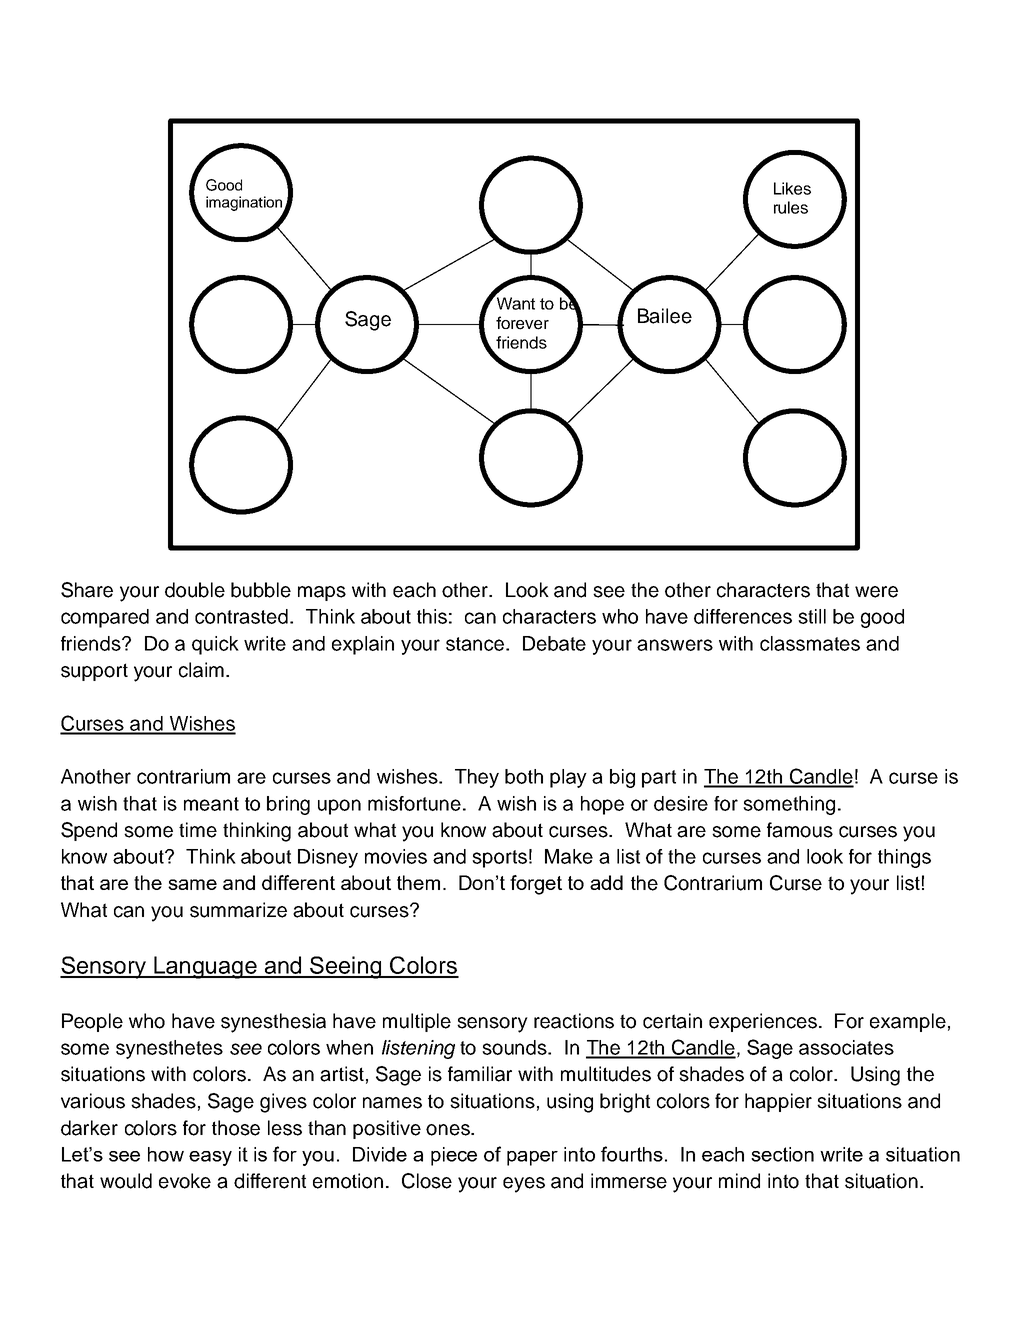 Image resolution: width=1028 pixels, height=1330 pixels. I want to click on famous, so click(800, 830).
